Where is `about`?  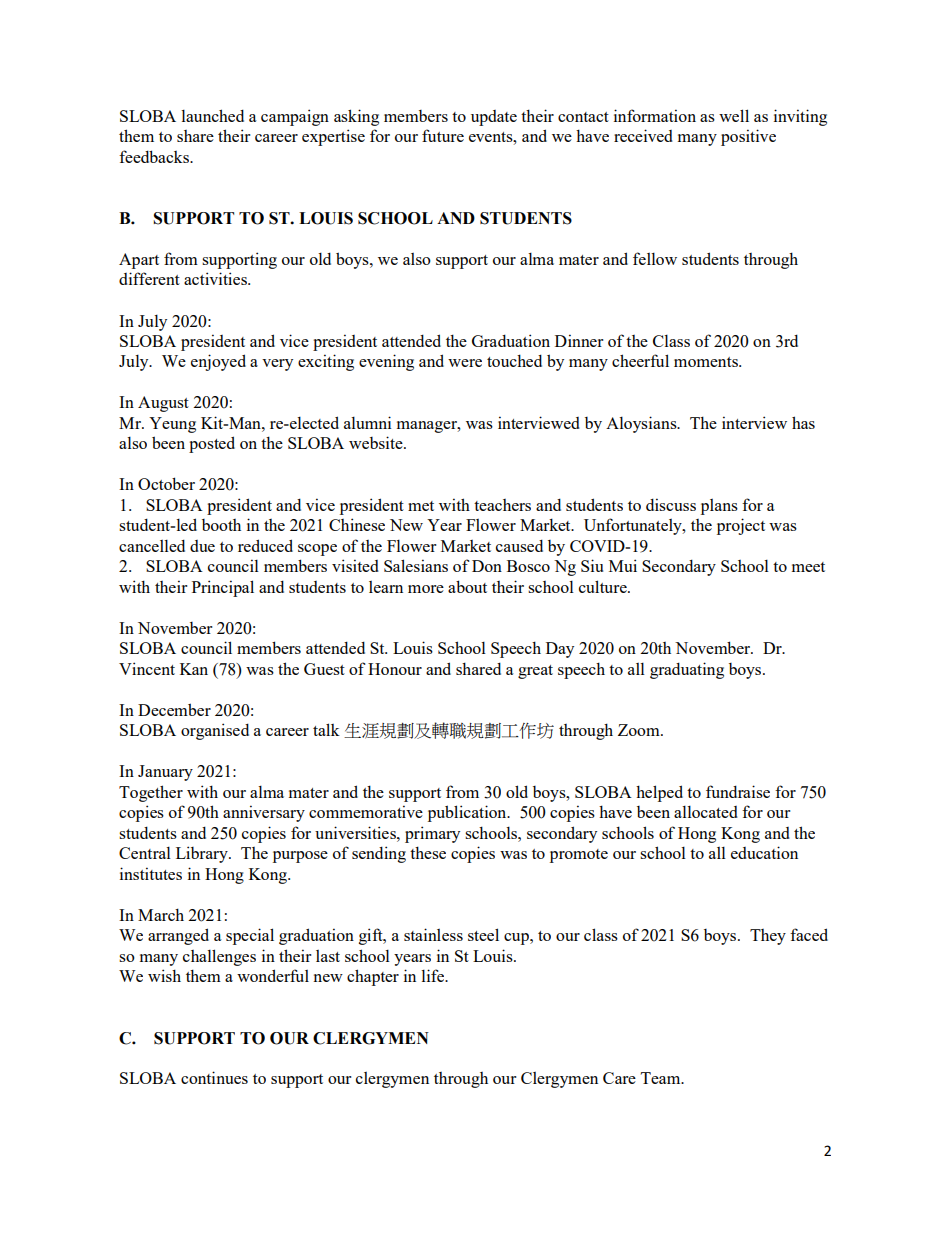 about is located at coordinates (467, 586).
